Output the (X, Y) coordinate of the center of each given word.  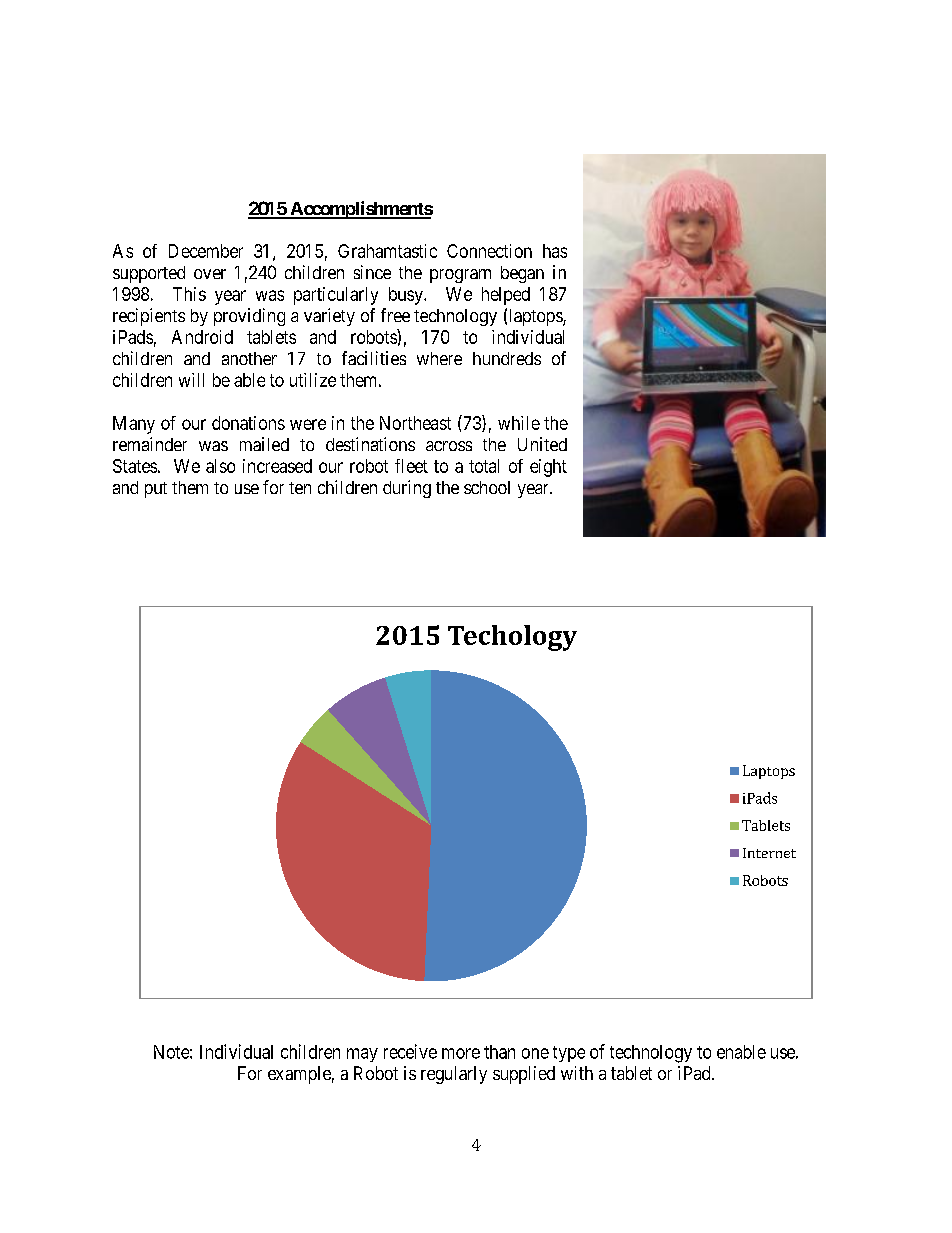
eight (548, 468)
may (362, 1055)
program (460, 276)
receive (410, 1051)
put (156, 490)
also (220, 466)
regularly (454, 1075)
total (484, 466)
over (210, 274)
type (569, 1054)
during (407, 489)
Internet (769, 853)
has (555, 251)
